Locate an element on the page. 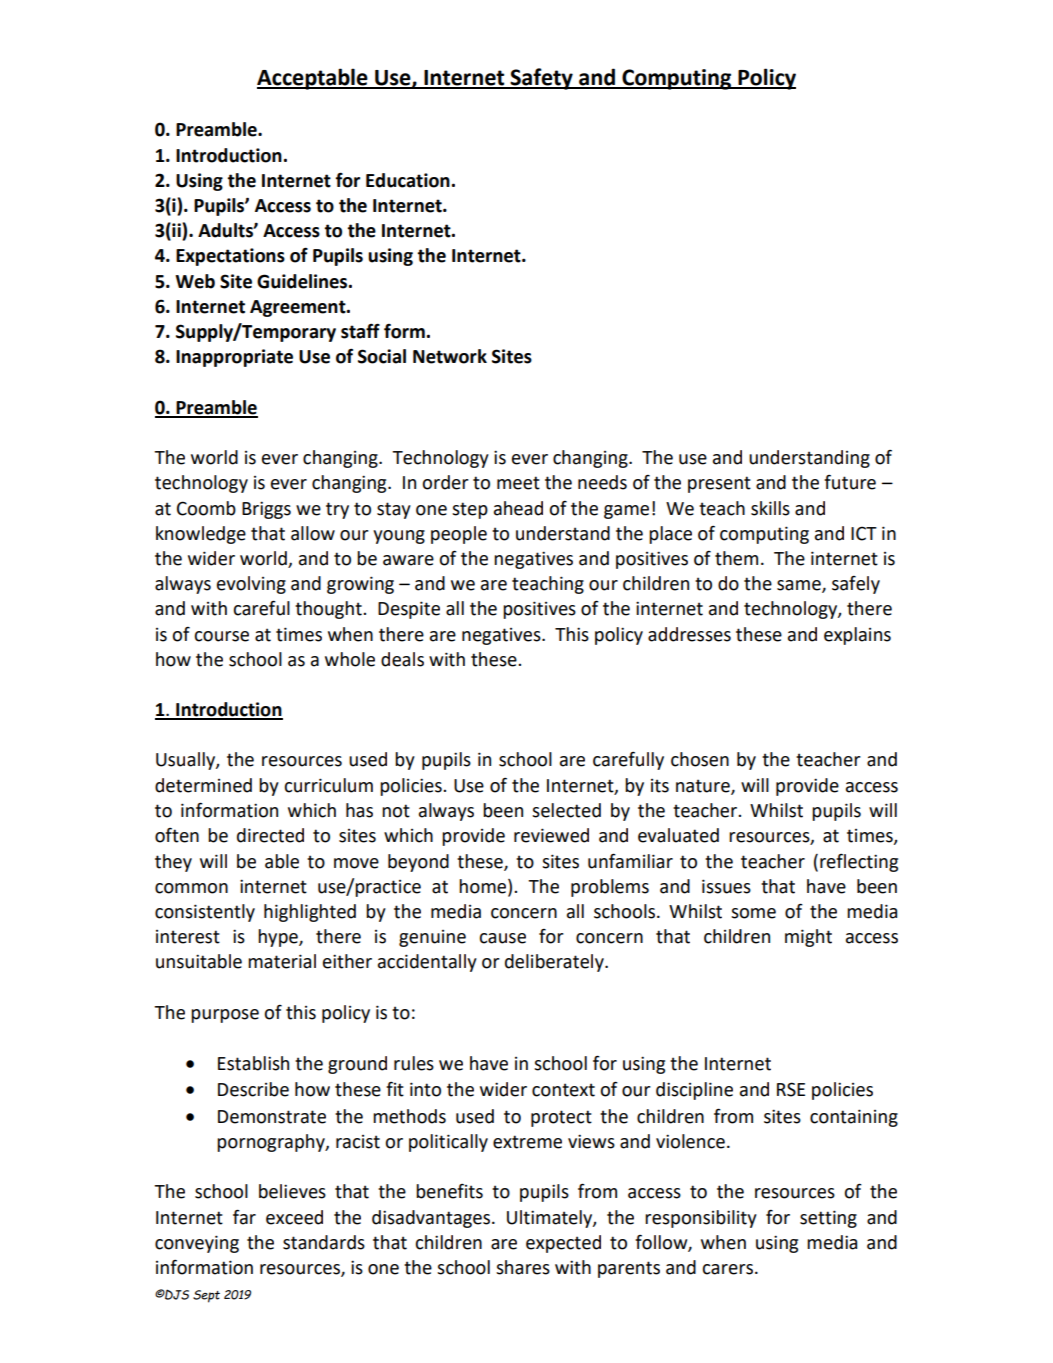 The height and width of the image is (1363, 1053). Safety is located at coordinates (541, 79).
